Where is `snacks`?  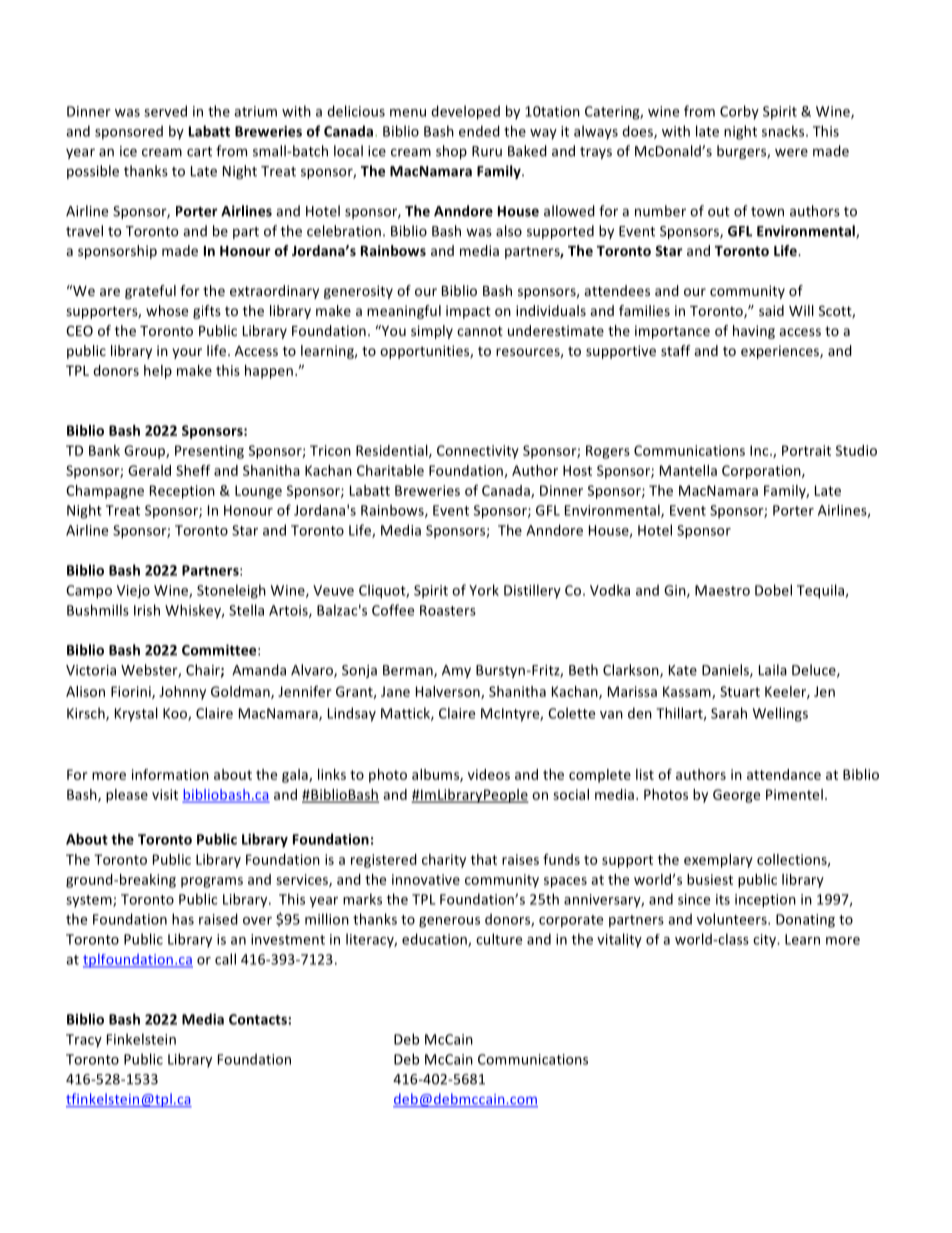
snacks is located at coordinates (784, 131).
